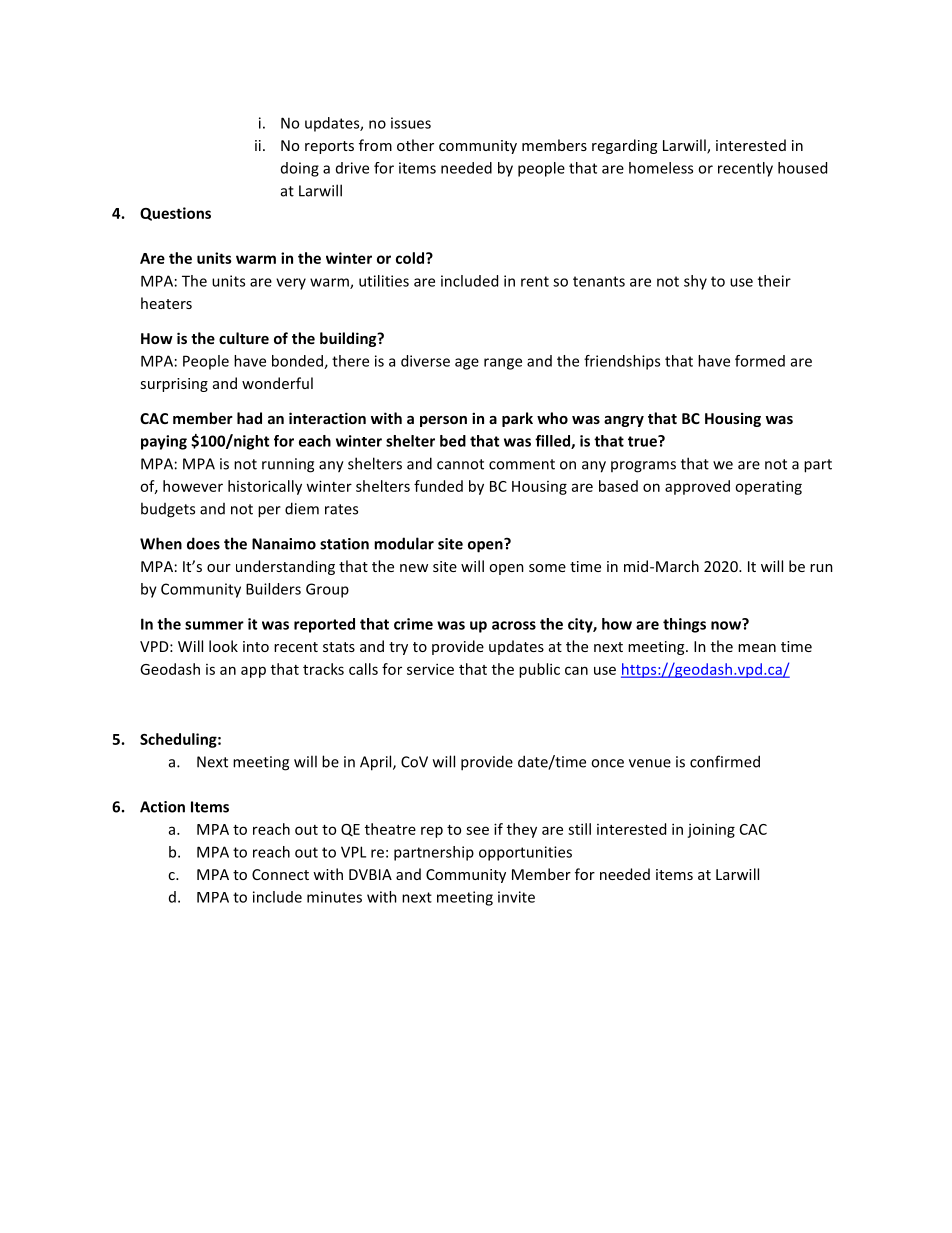 The image size is (952, 1233). Describe the element at coordinates (438, 486) in the page. I see `funded` at that location.
